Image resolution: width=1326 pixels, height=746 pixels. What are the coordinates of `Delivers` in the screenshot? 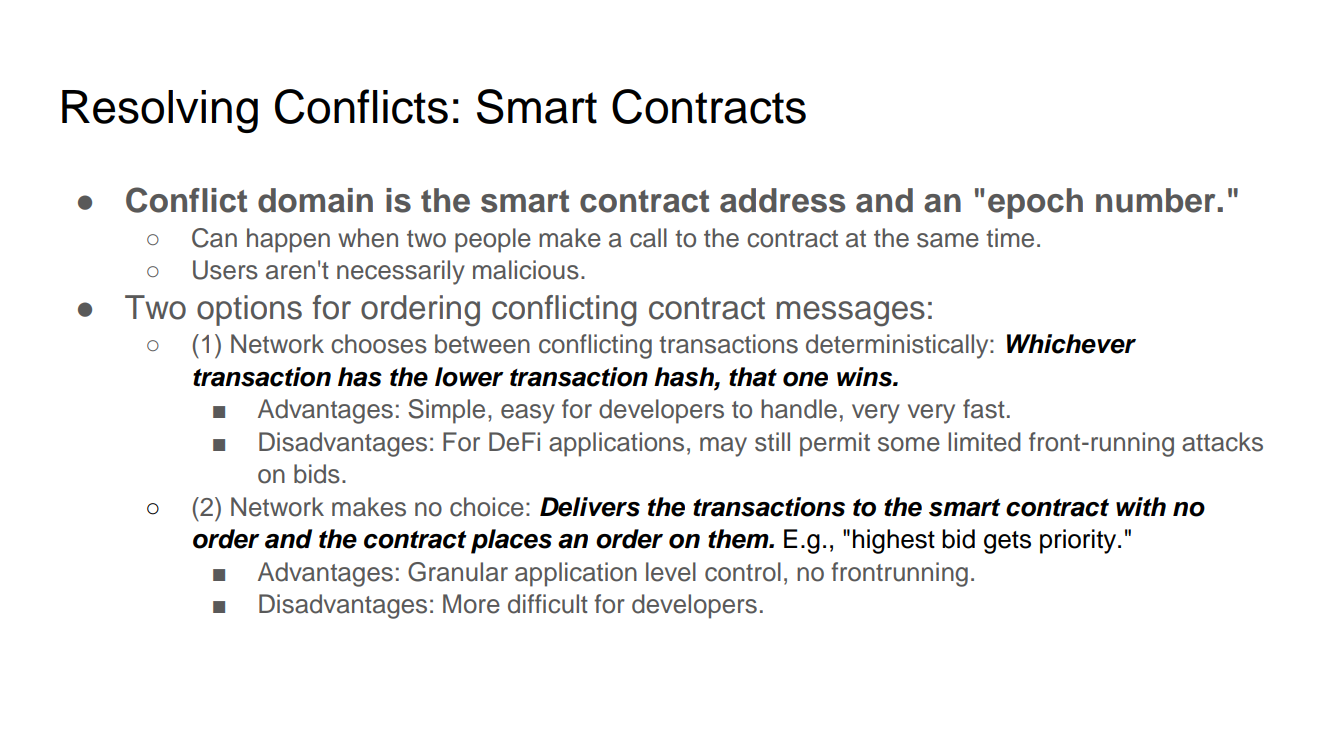 It's located at (590, 507).
